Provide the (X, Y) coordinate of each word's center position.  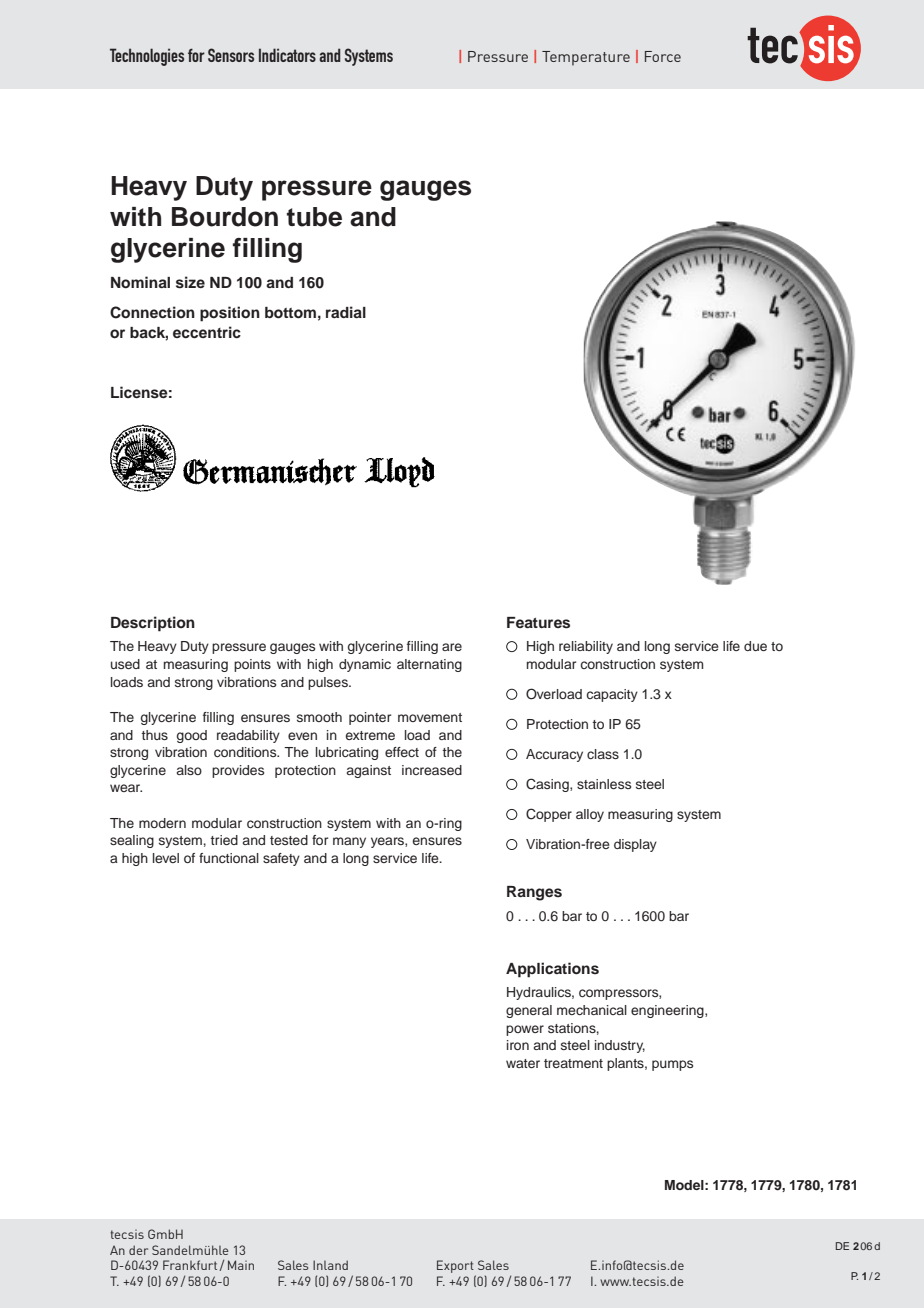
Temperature (586, 58)
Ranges (534, 893)
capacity (612, 695)
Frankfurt (191, 1265)
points (252, 665)
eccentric (207, 332)
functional (229, 858)
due (755, 646)
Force (663, 56)
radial (346, 312)
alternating (429, 665)
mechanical (592, 1010)
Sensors (231, 55)
